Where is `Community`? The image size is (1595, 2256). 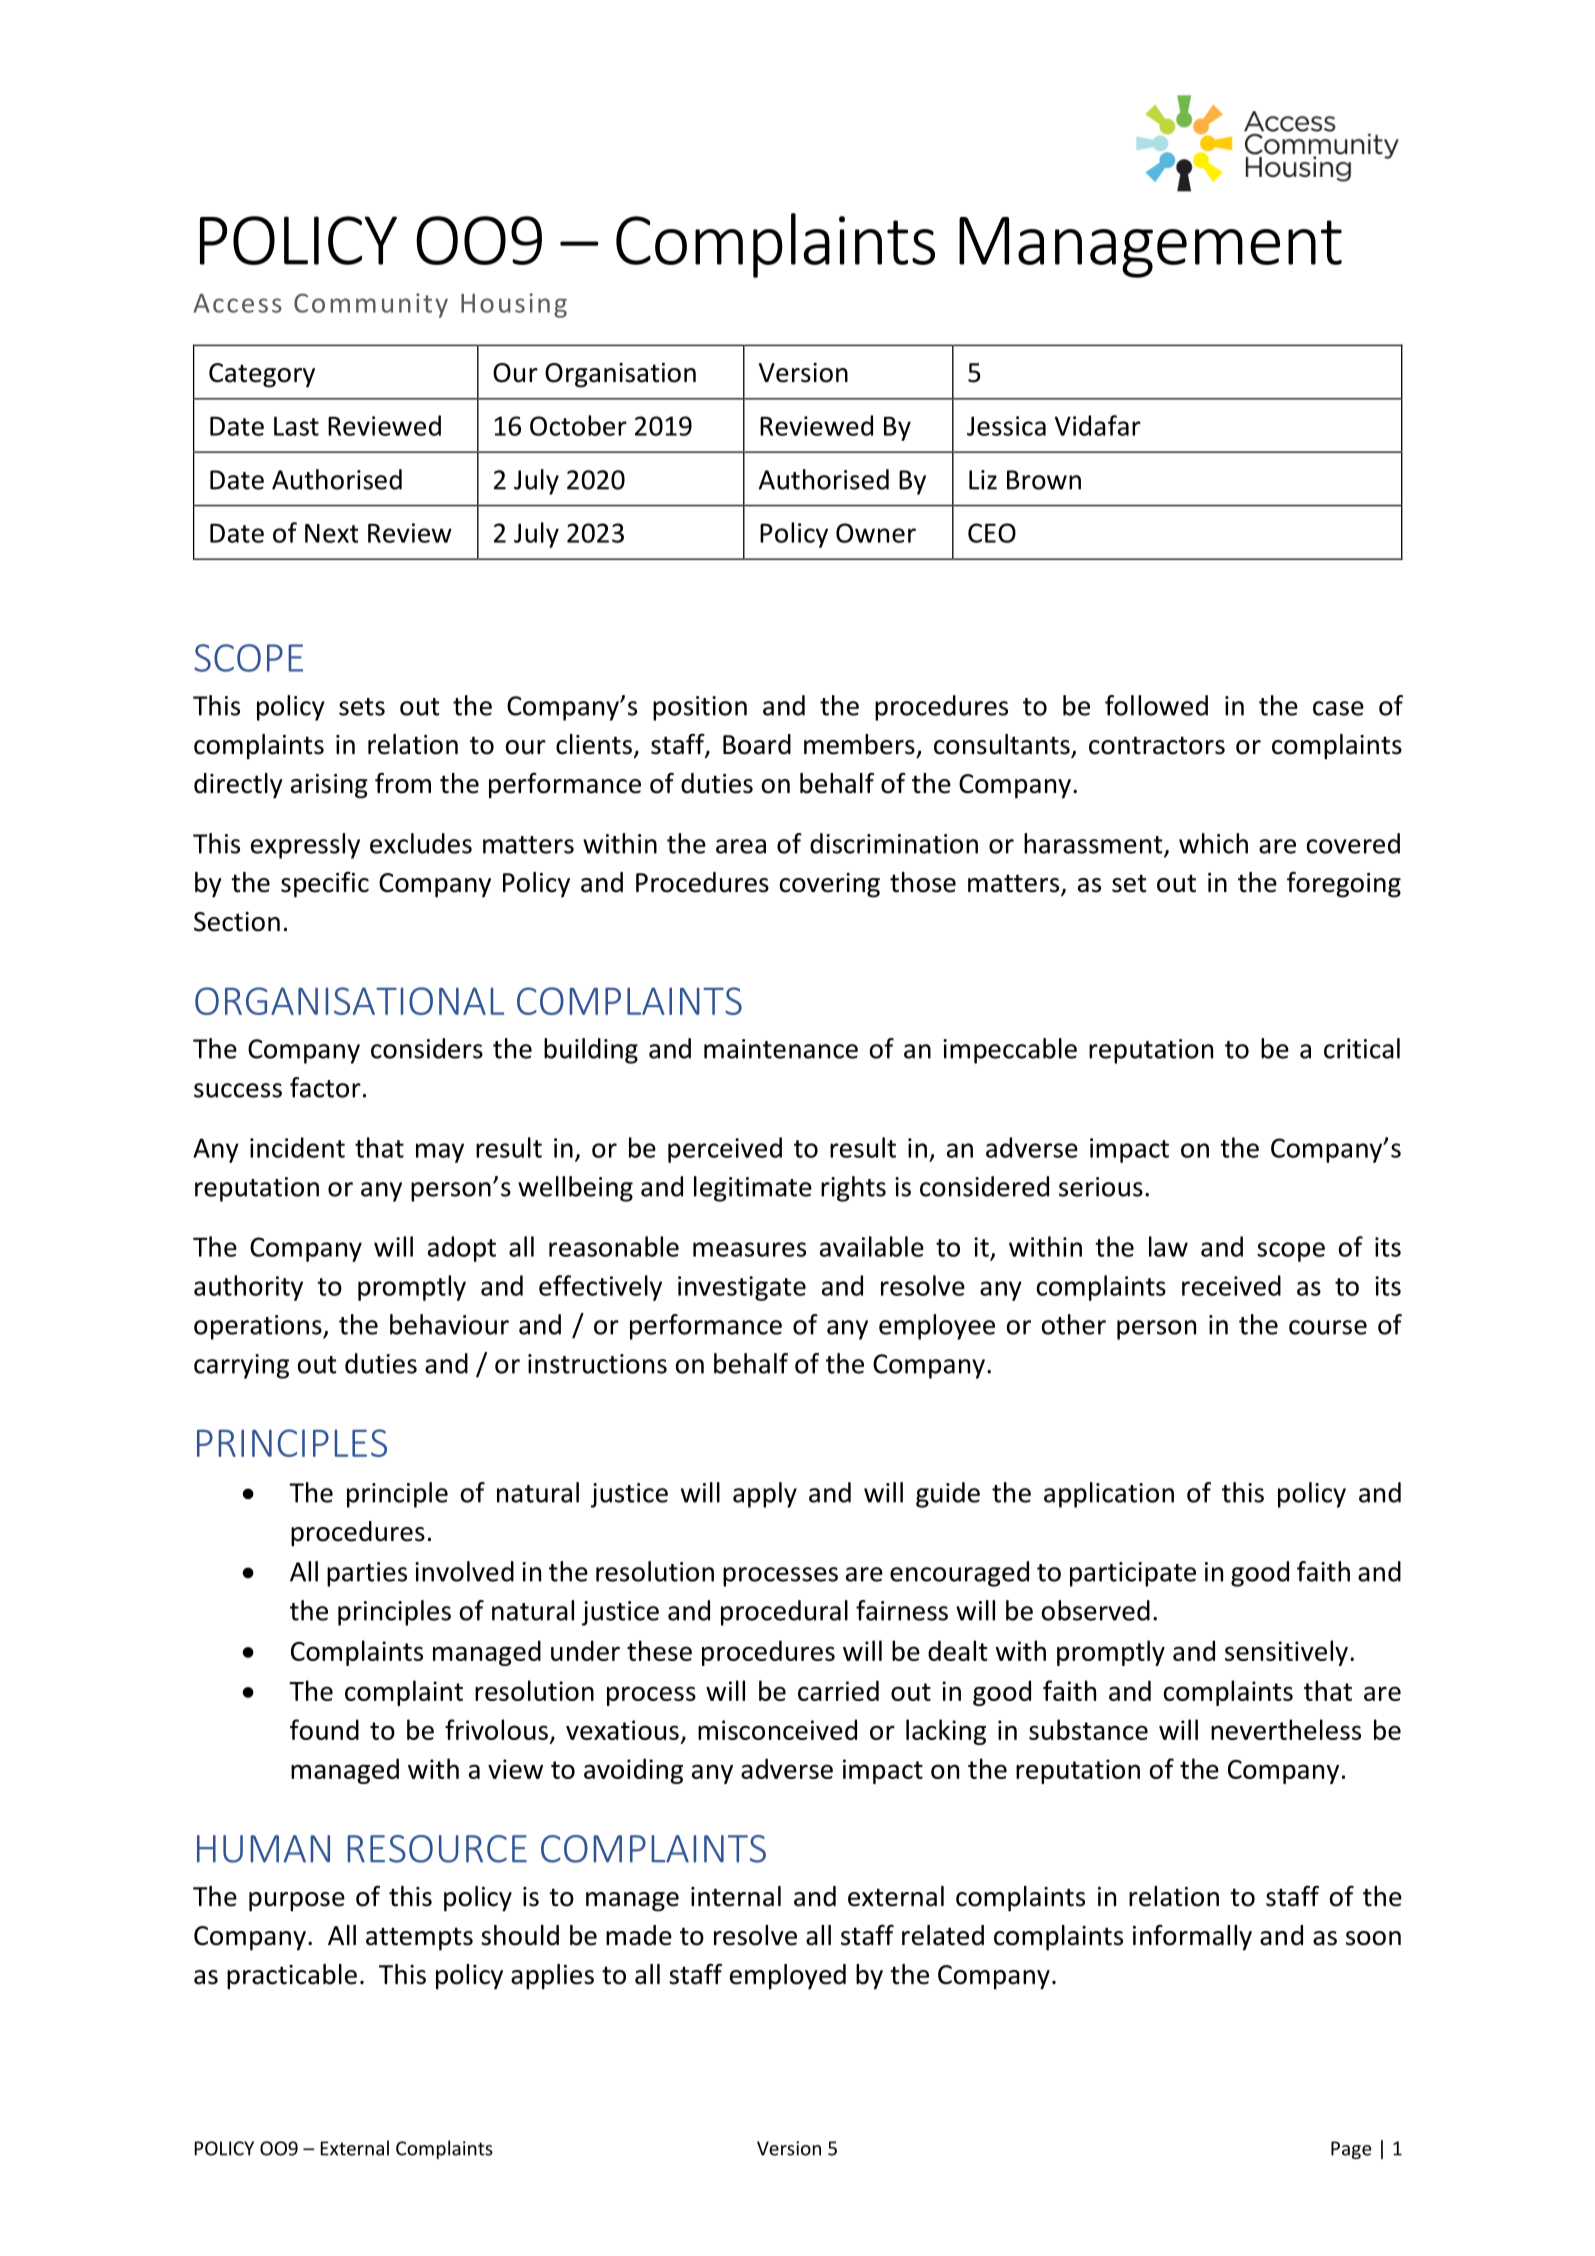 Community is located at coordinates (371, 305).
